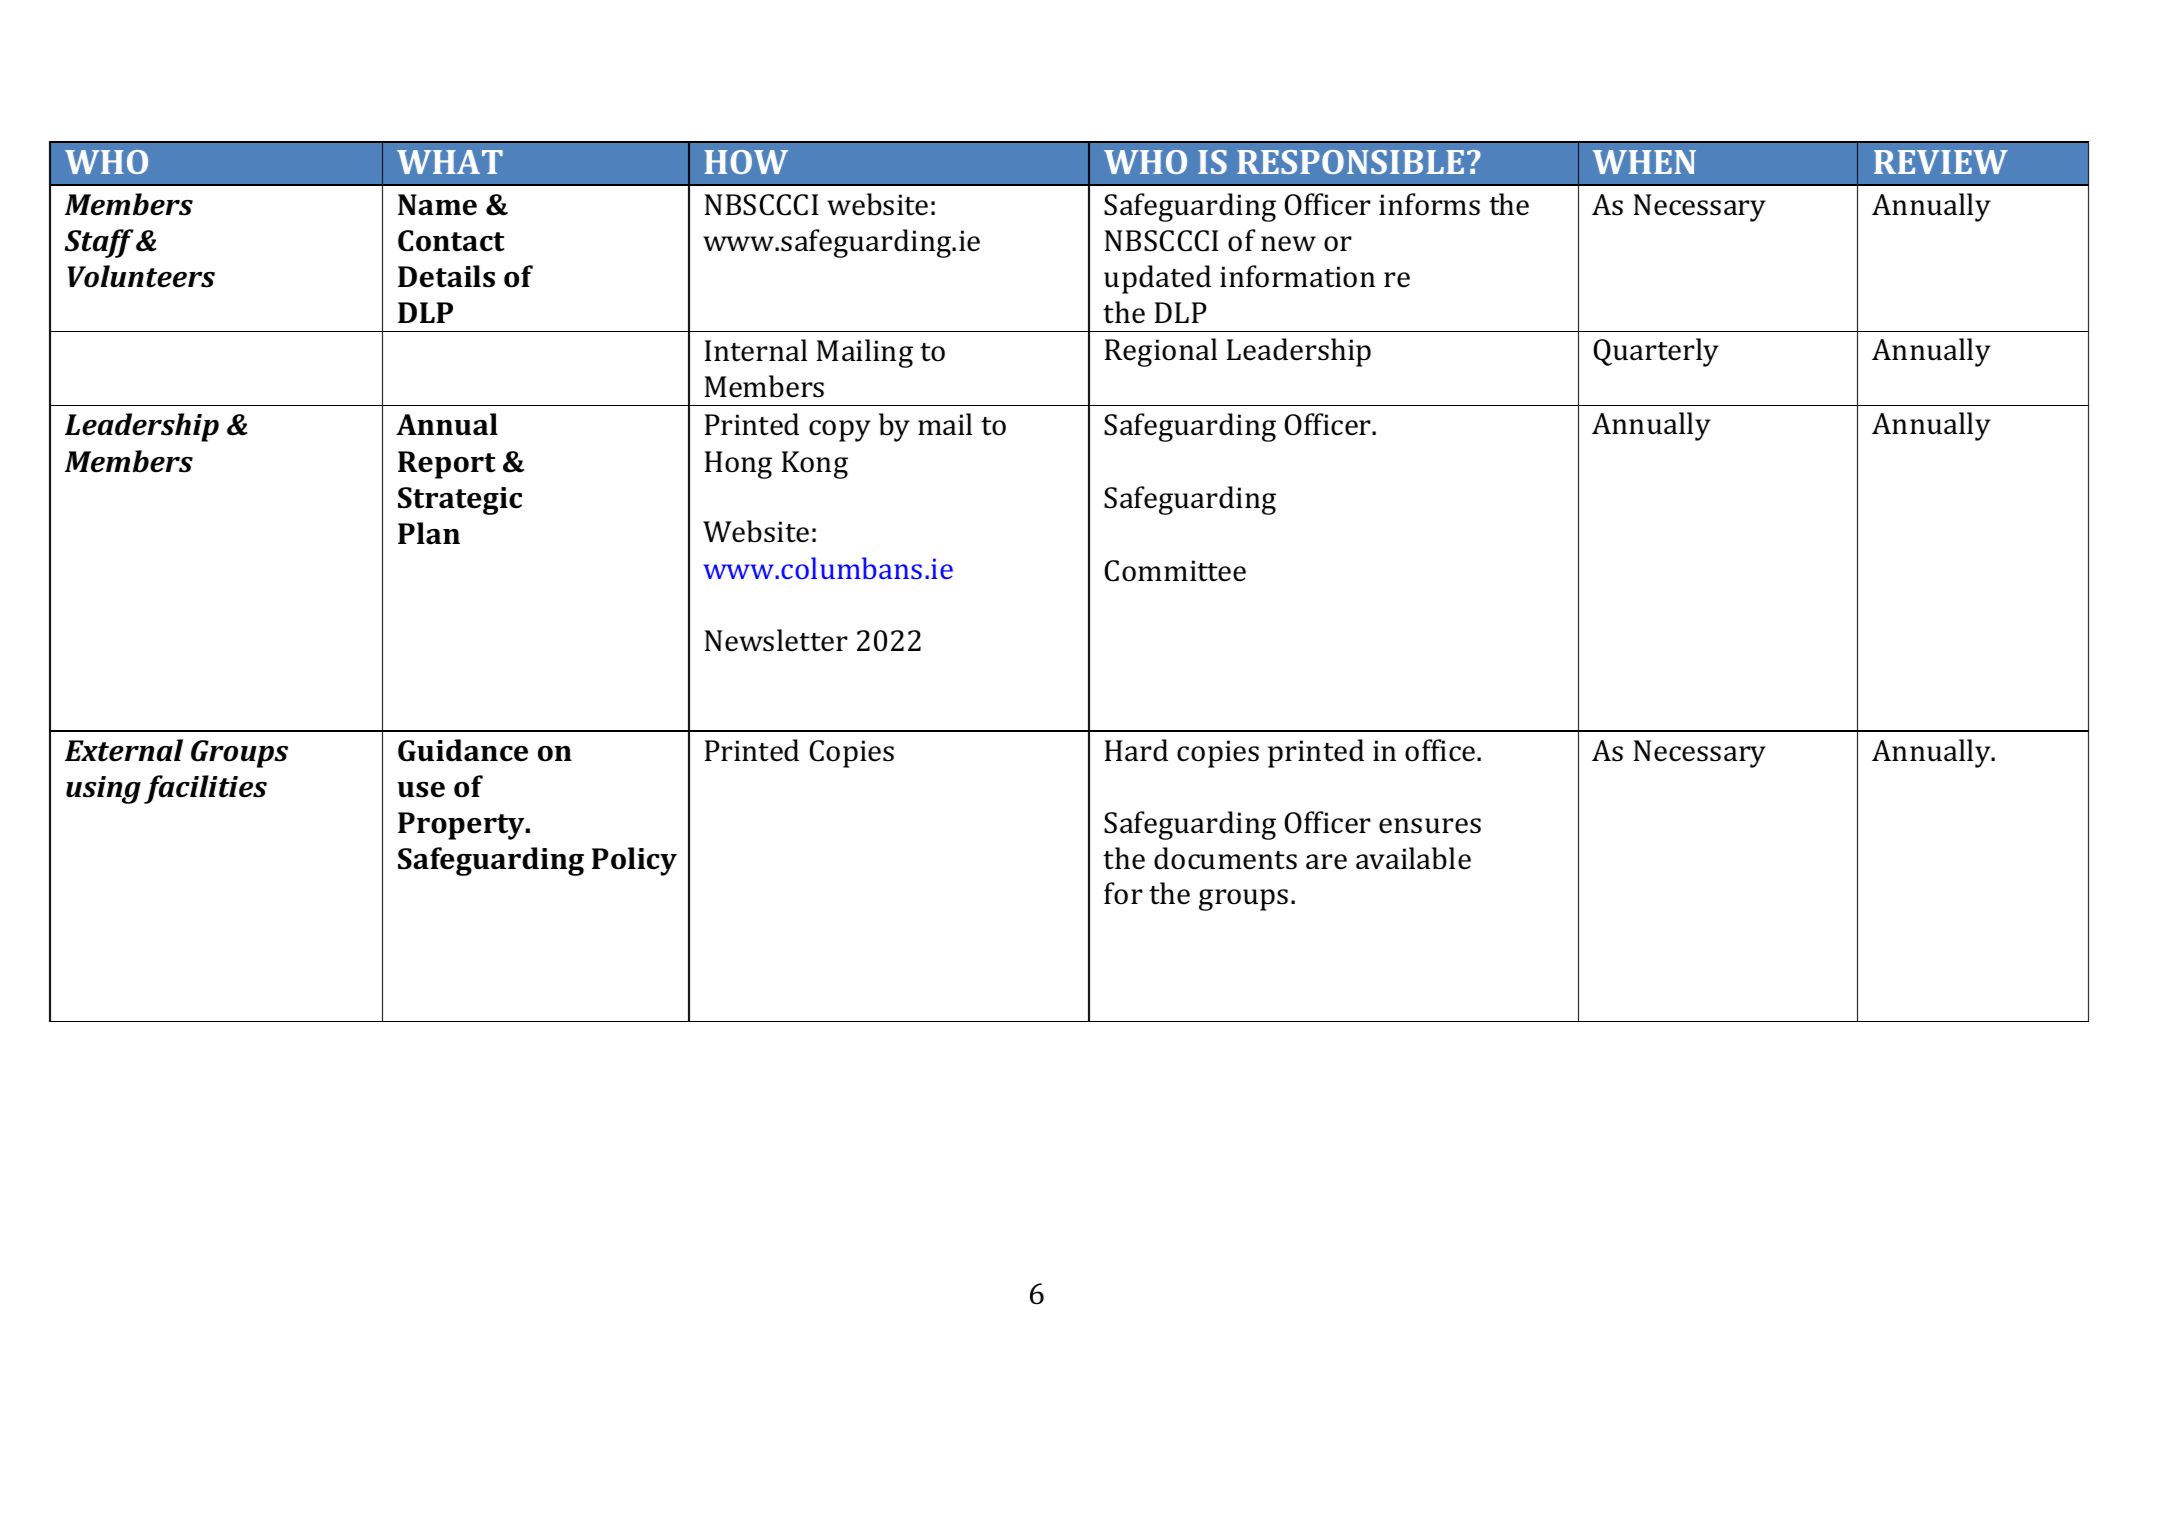 This document has width=2162, height=1528. Describe the element at coordinates (746, 162) in the document. I see `HOW` at that location.
